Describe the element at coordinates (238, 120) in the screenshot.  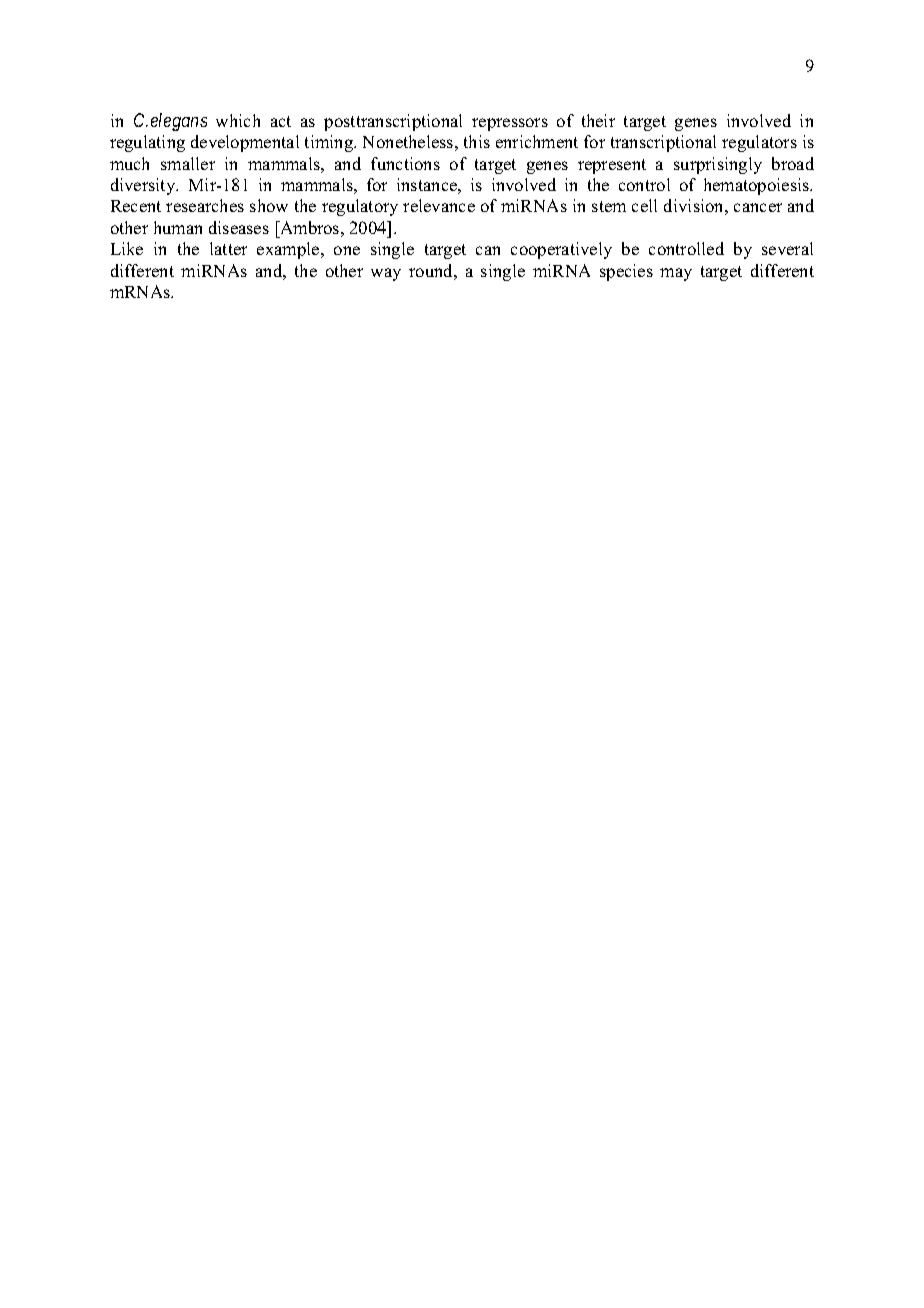
I see `which` at that location.
